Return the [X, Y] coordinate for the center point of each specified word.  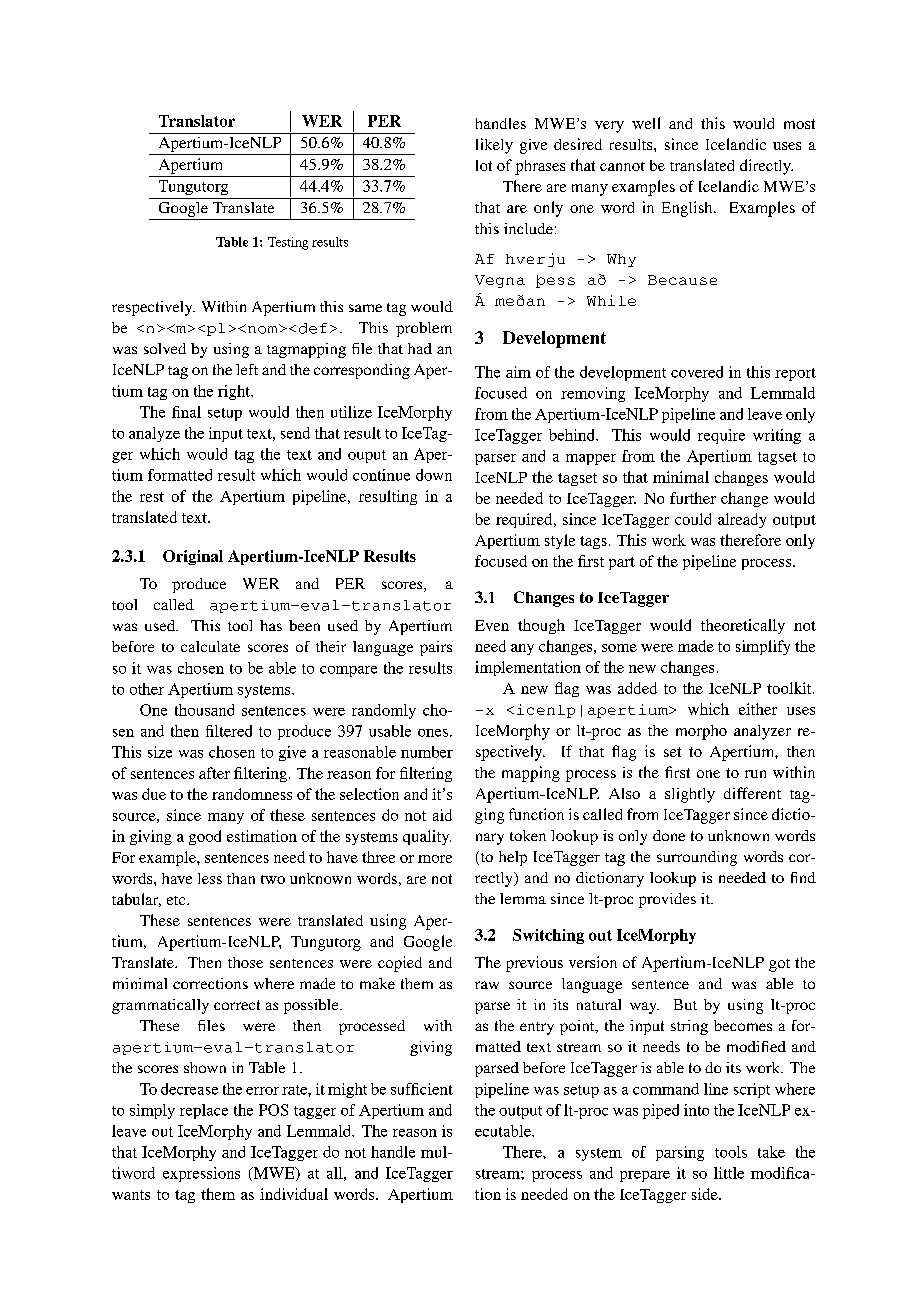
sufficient [422, 1089]
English [688, 209]
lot [484, 165]
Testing [288, 243]
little [729, 1173]
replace [204, 1111]
